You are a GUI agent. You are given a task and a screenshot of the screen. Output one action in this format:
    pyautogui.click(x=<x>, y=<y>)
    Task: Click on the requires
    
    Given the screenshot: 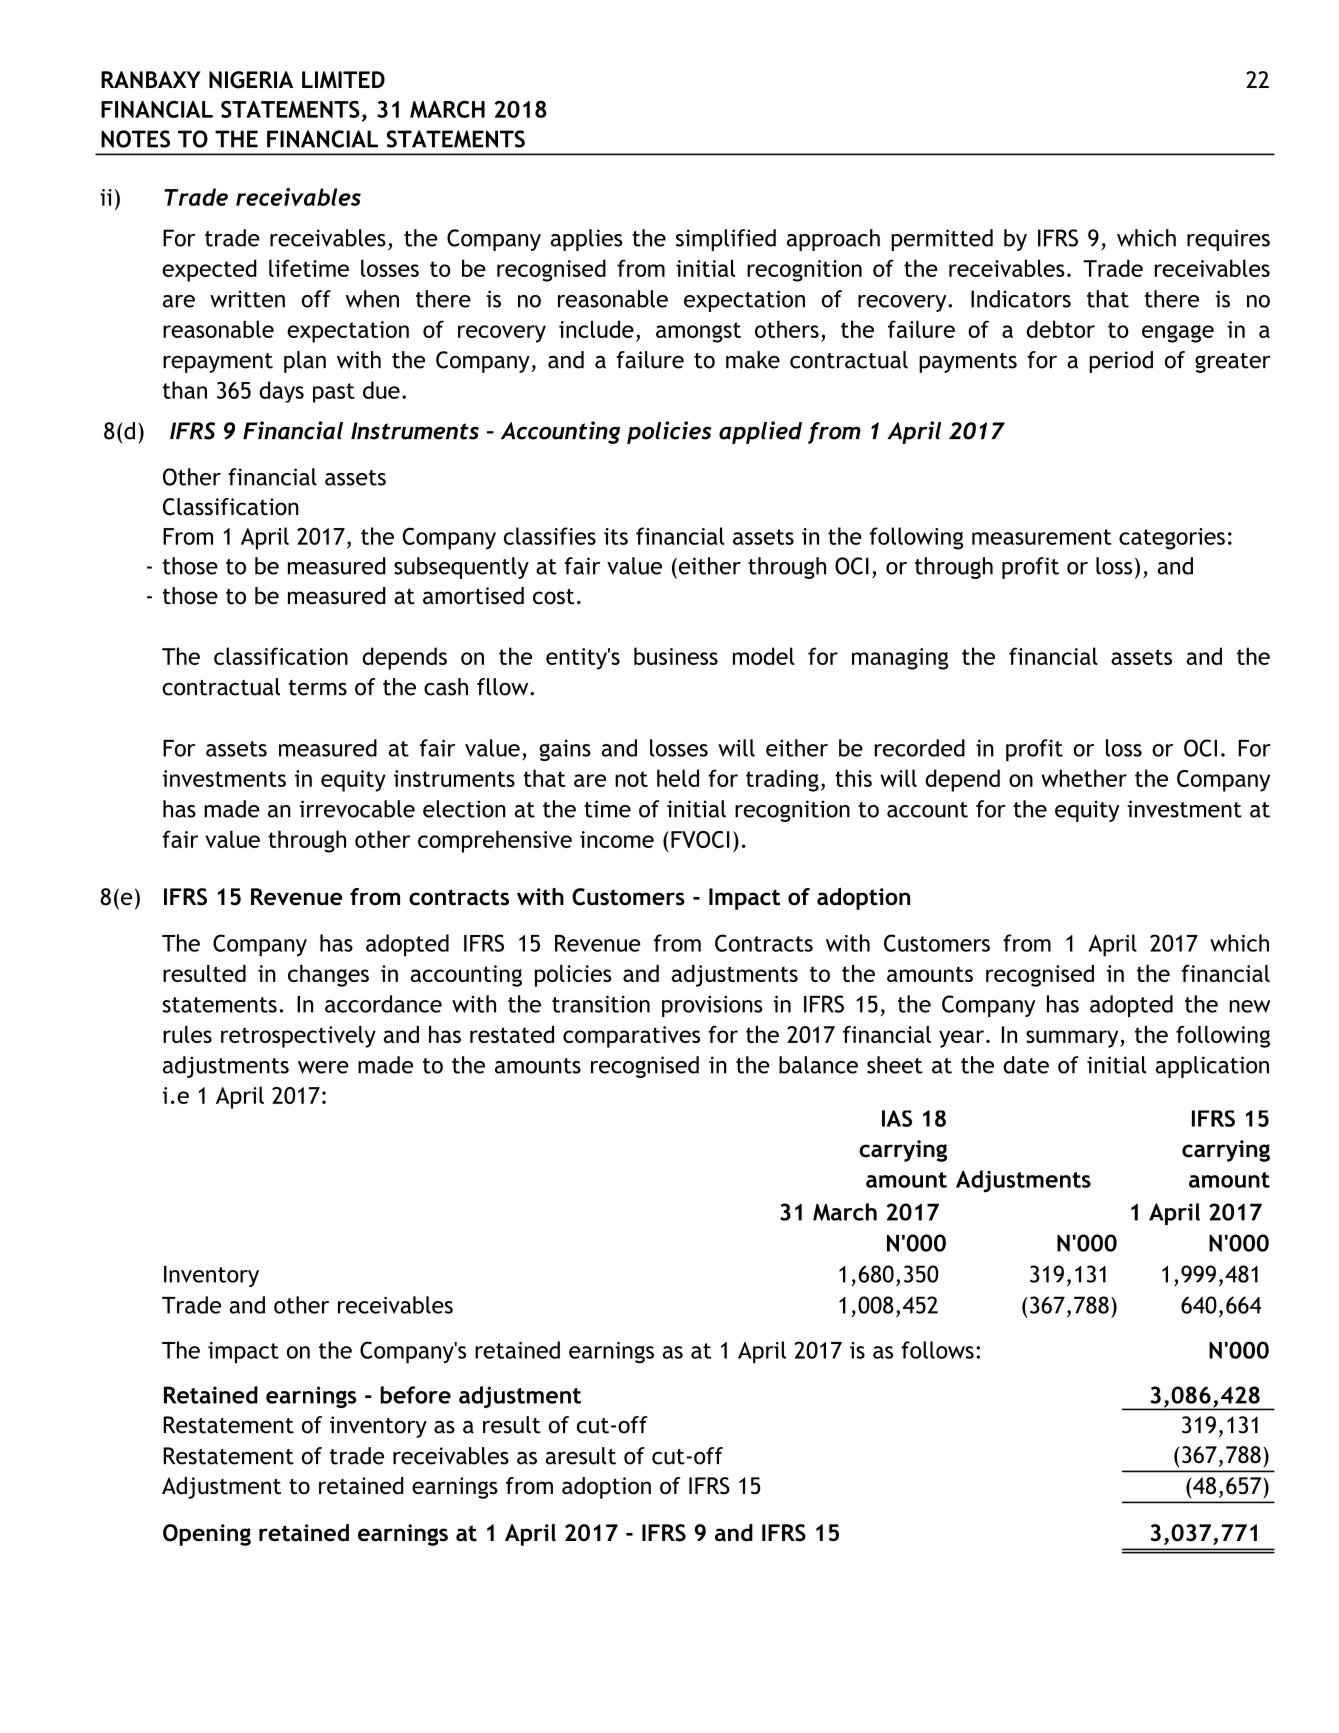 What is the action you would take?
    pyautogui.click(x=1228, y=240)
